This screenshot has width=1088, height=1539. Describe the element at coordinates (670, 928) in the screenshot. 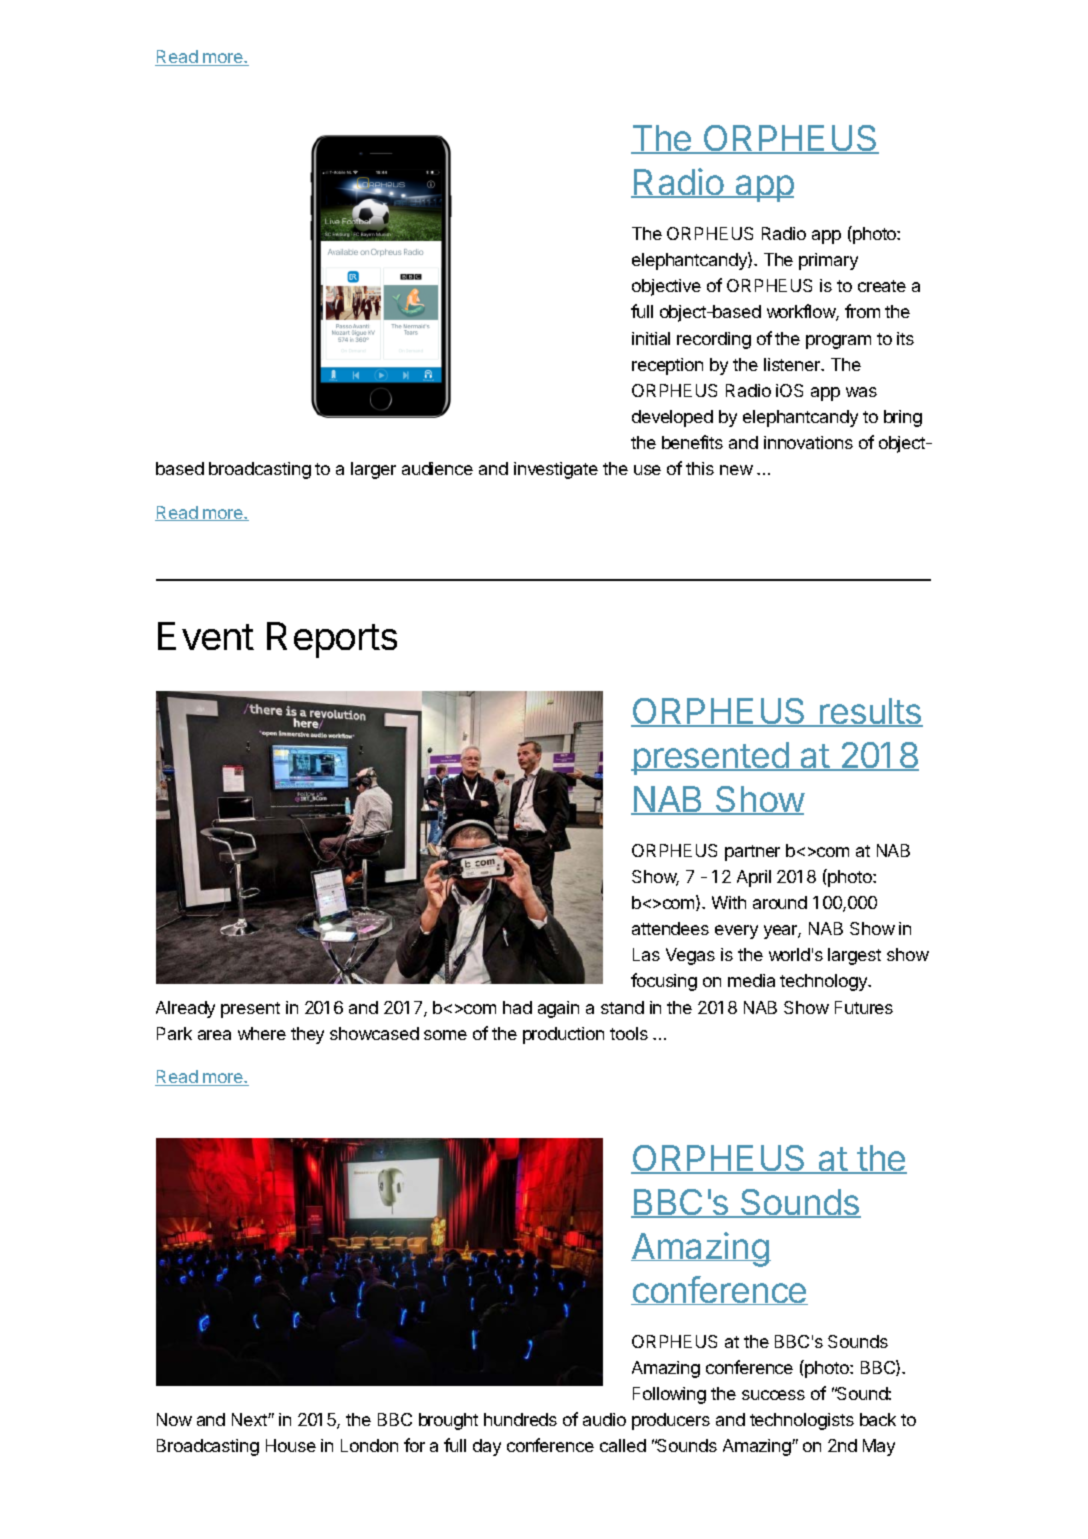

I see `attendees` at that location.
